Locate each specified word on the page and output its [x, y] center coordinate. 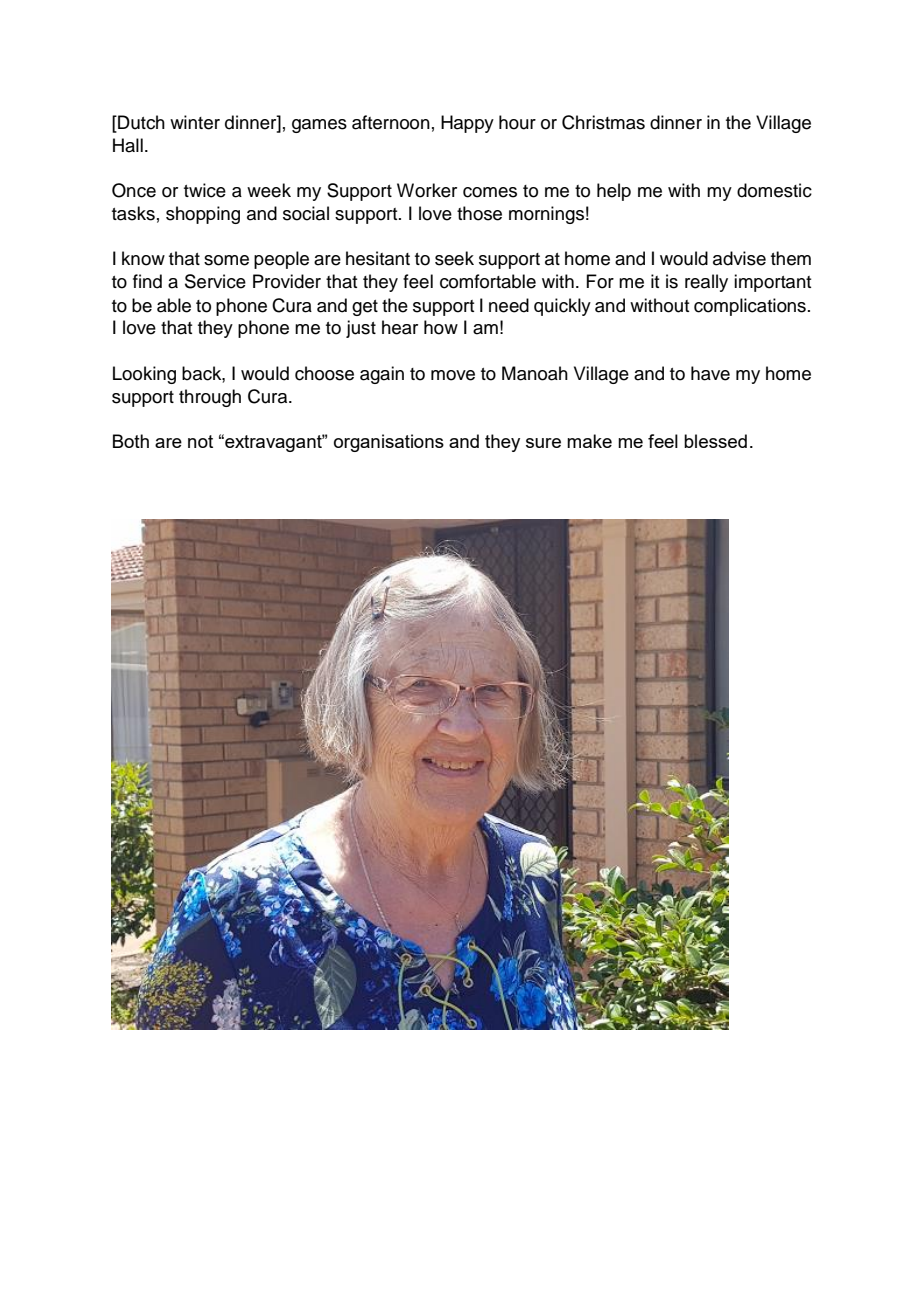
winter [195, 122]
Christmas [603, 122]
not [200, 441]
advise [739, 258]
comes [490, 192]
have [710, 373]
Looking [144, 375]
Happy [467, 124]
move [453, 375]
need [509, 305]
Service [215, 281]
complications [750, 307]
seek [454, 258]
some [226, 260]
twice [205, 190]
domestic [774, 190]
